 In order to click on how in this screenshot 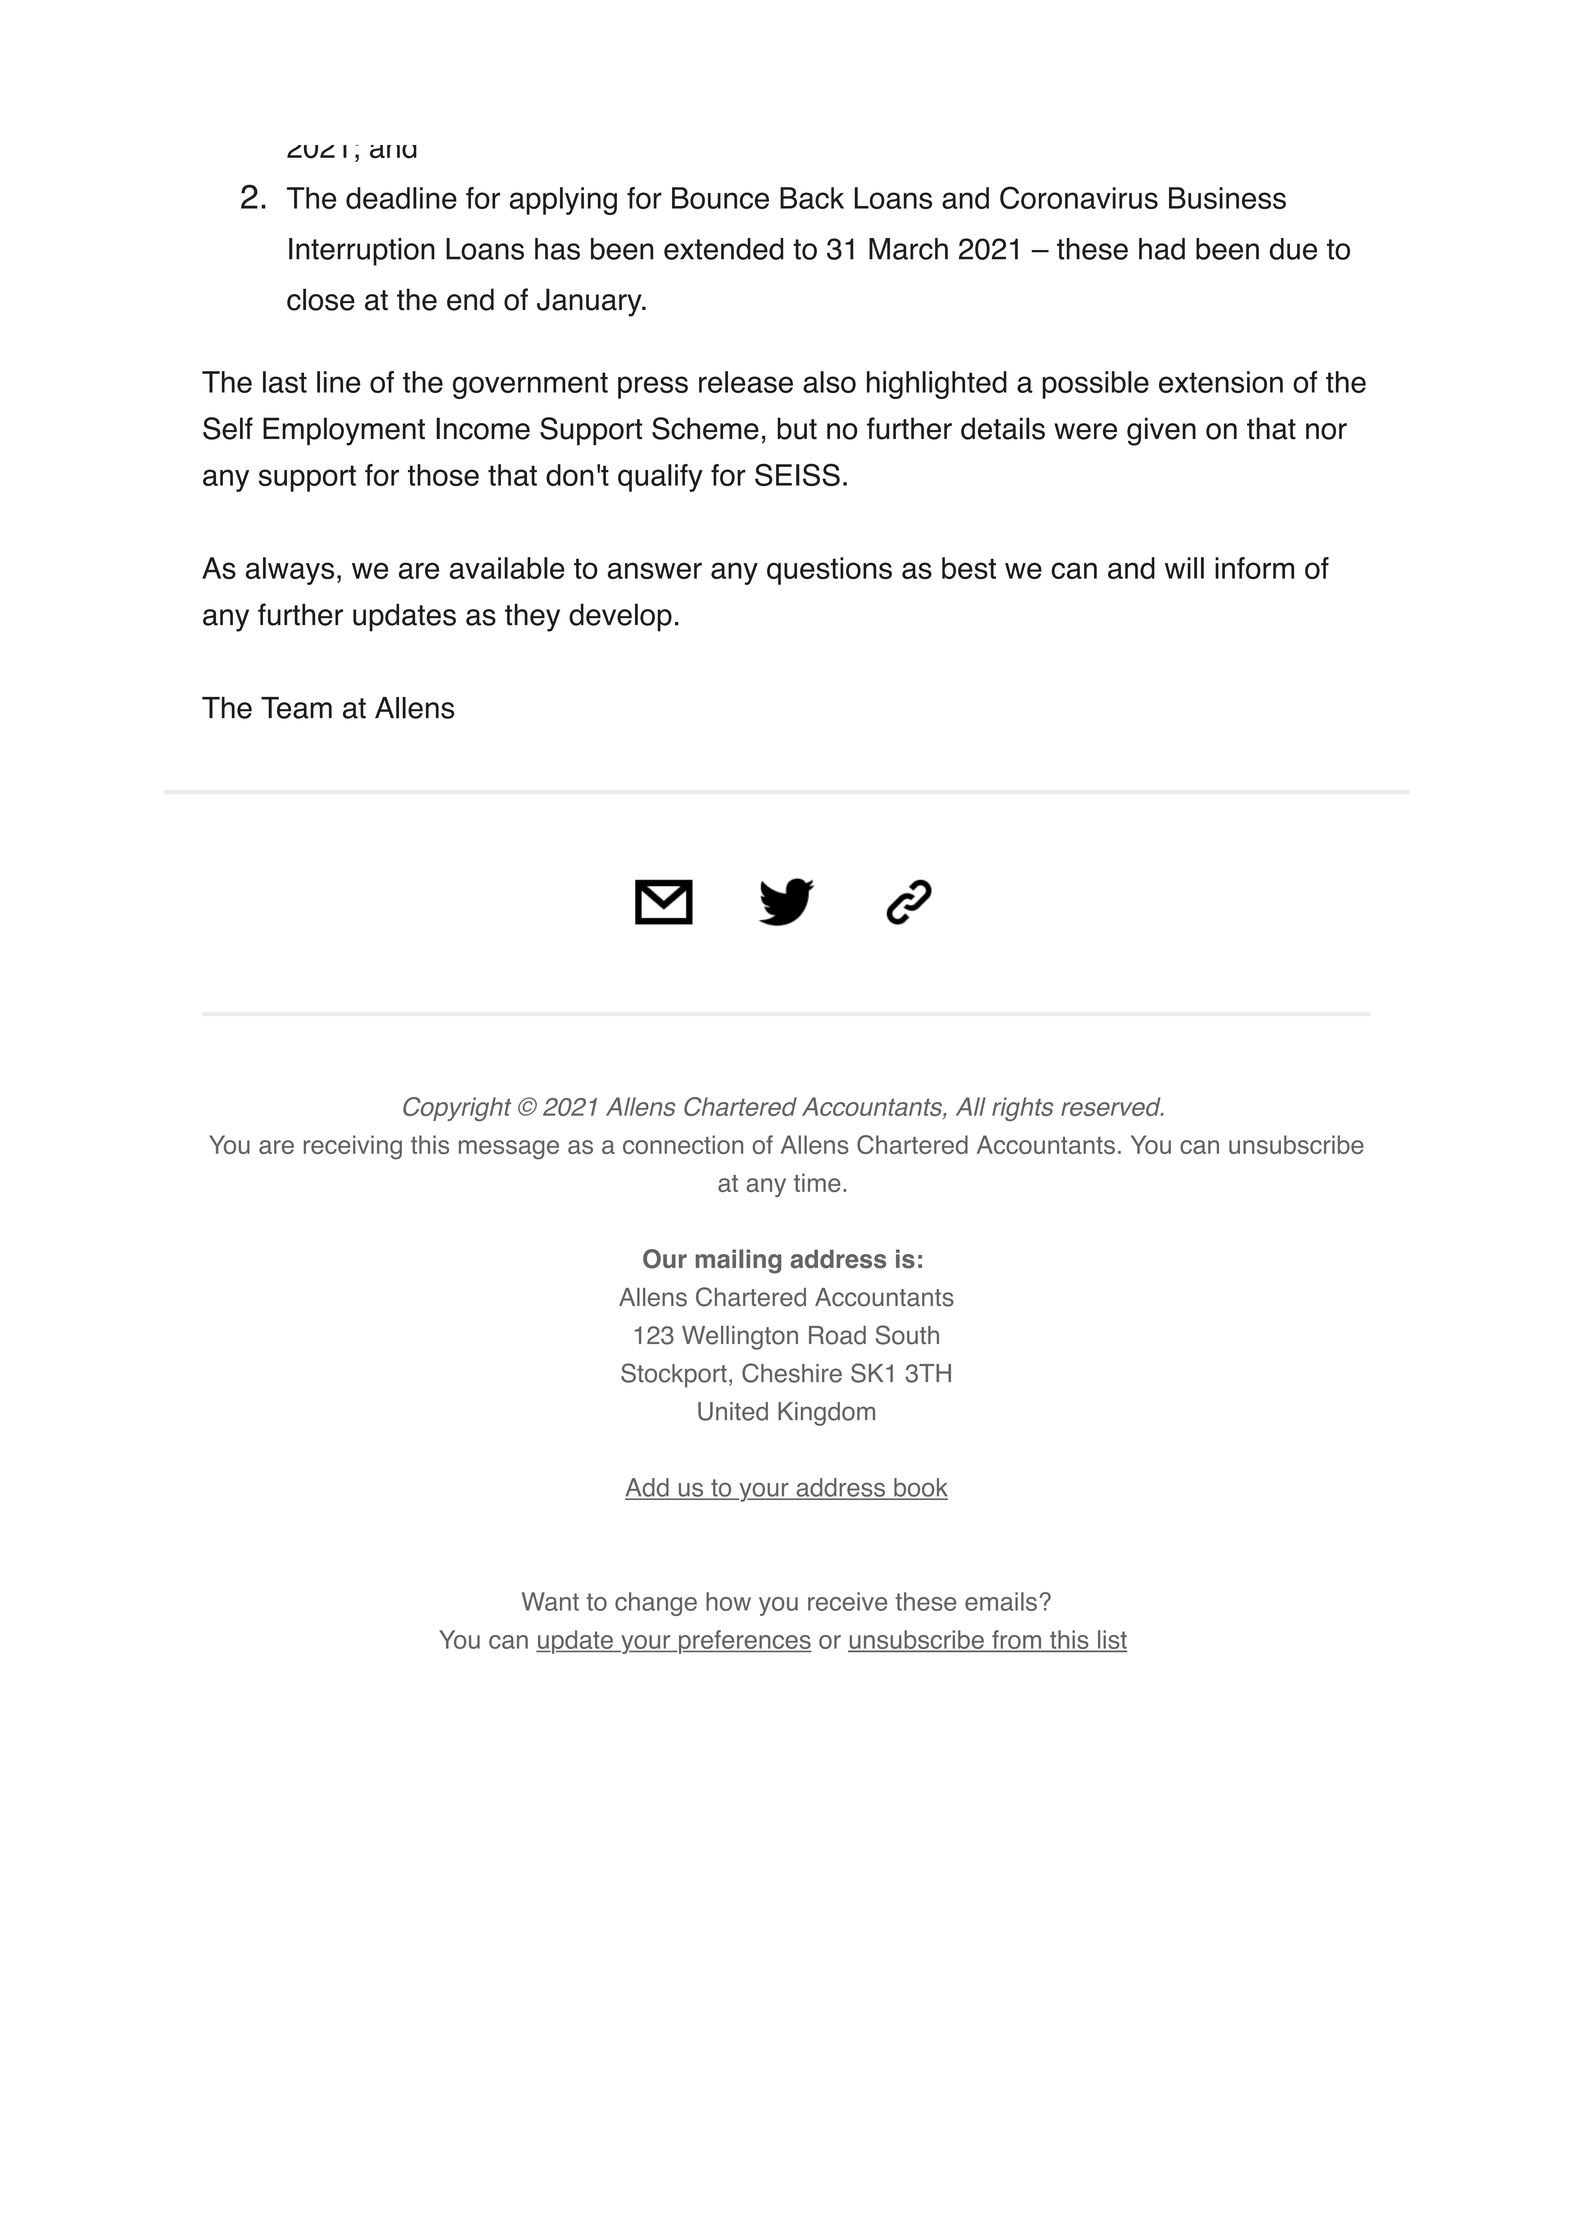, I will do `click(728, 1601)`.
